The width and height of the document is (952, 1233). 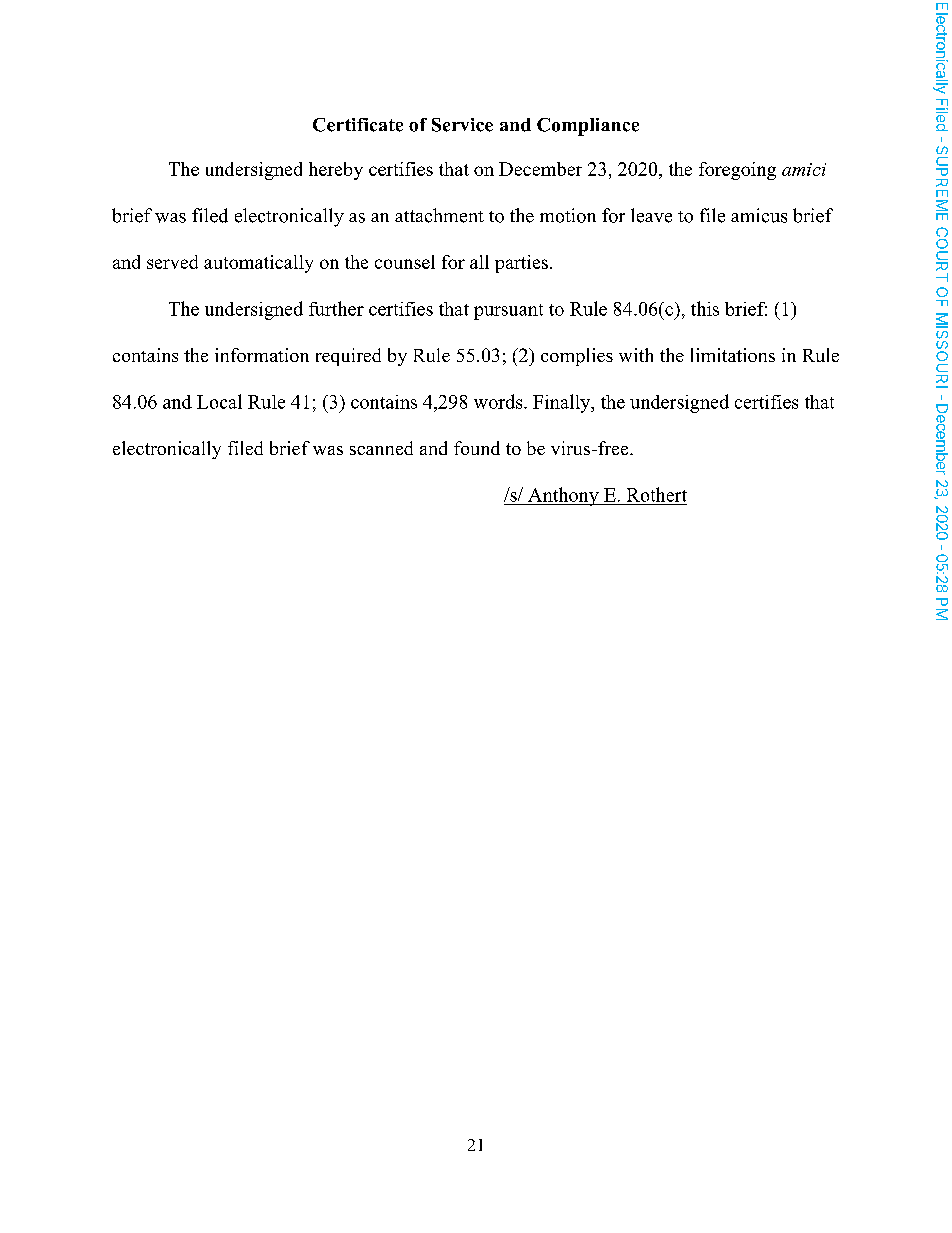 What do you see at coordinates (336, 308) in the document?
I see `further` at bounding box center [336, 308].
